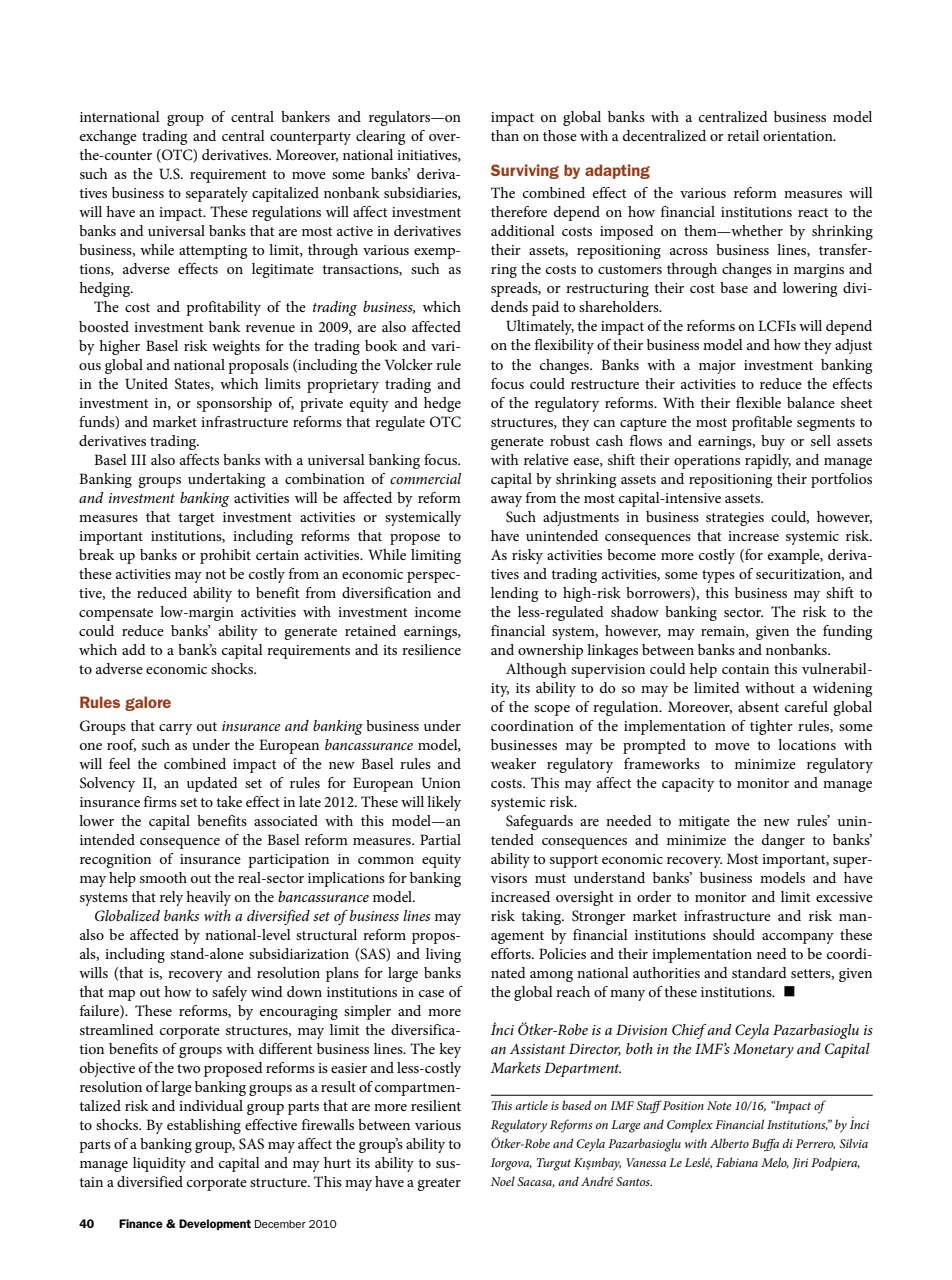 The height and width of the page is (1280, 952). I want to click on liquidity, so click(159, 1164).
